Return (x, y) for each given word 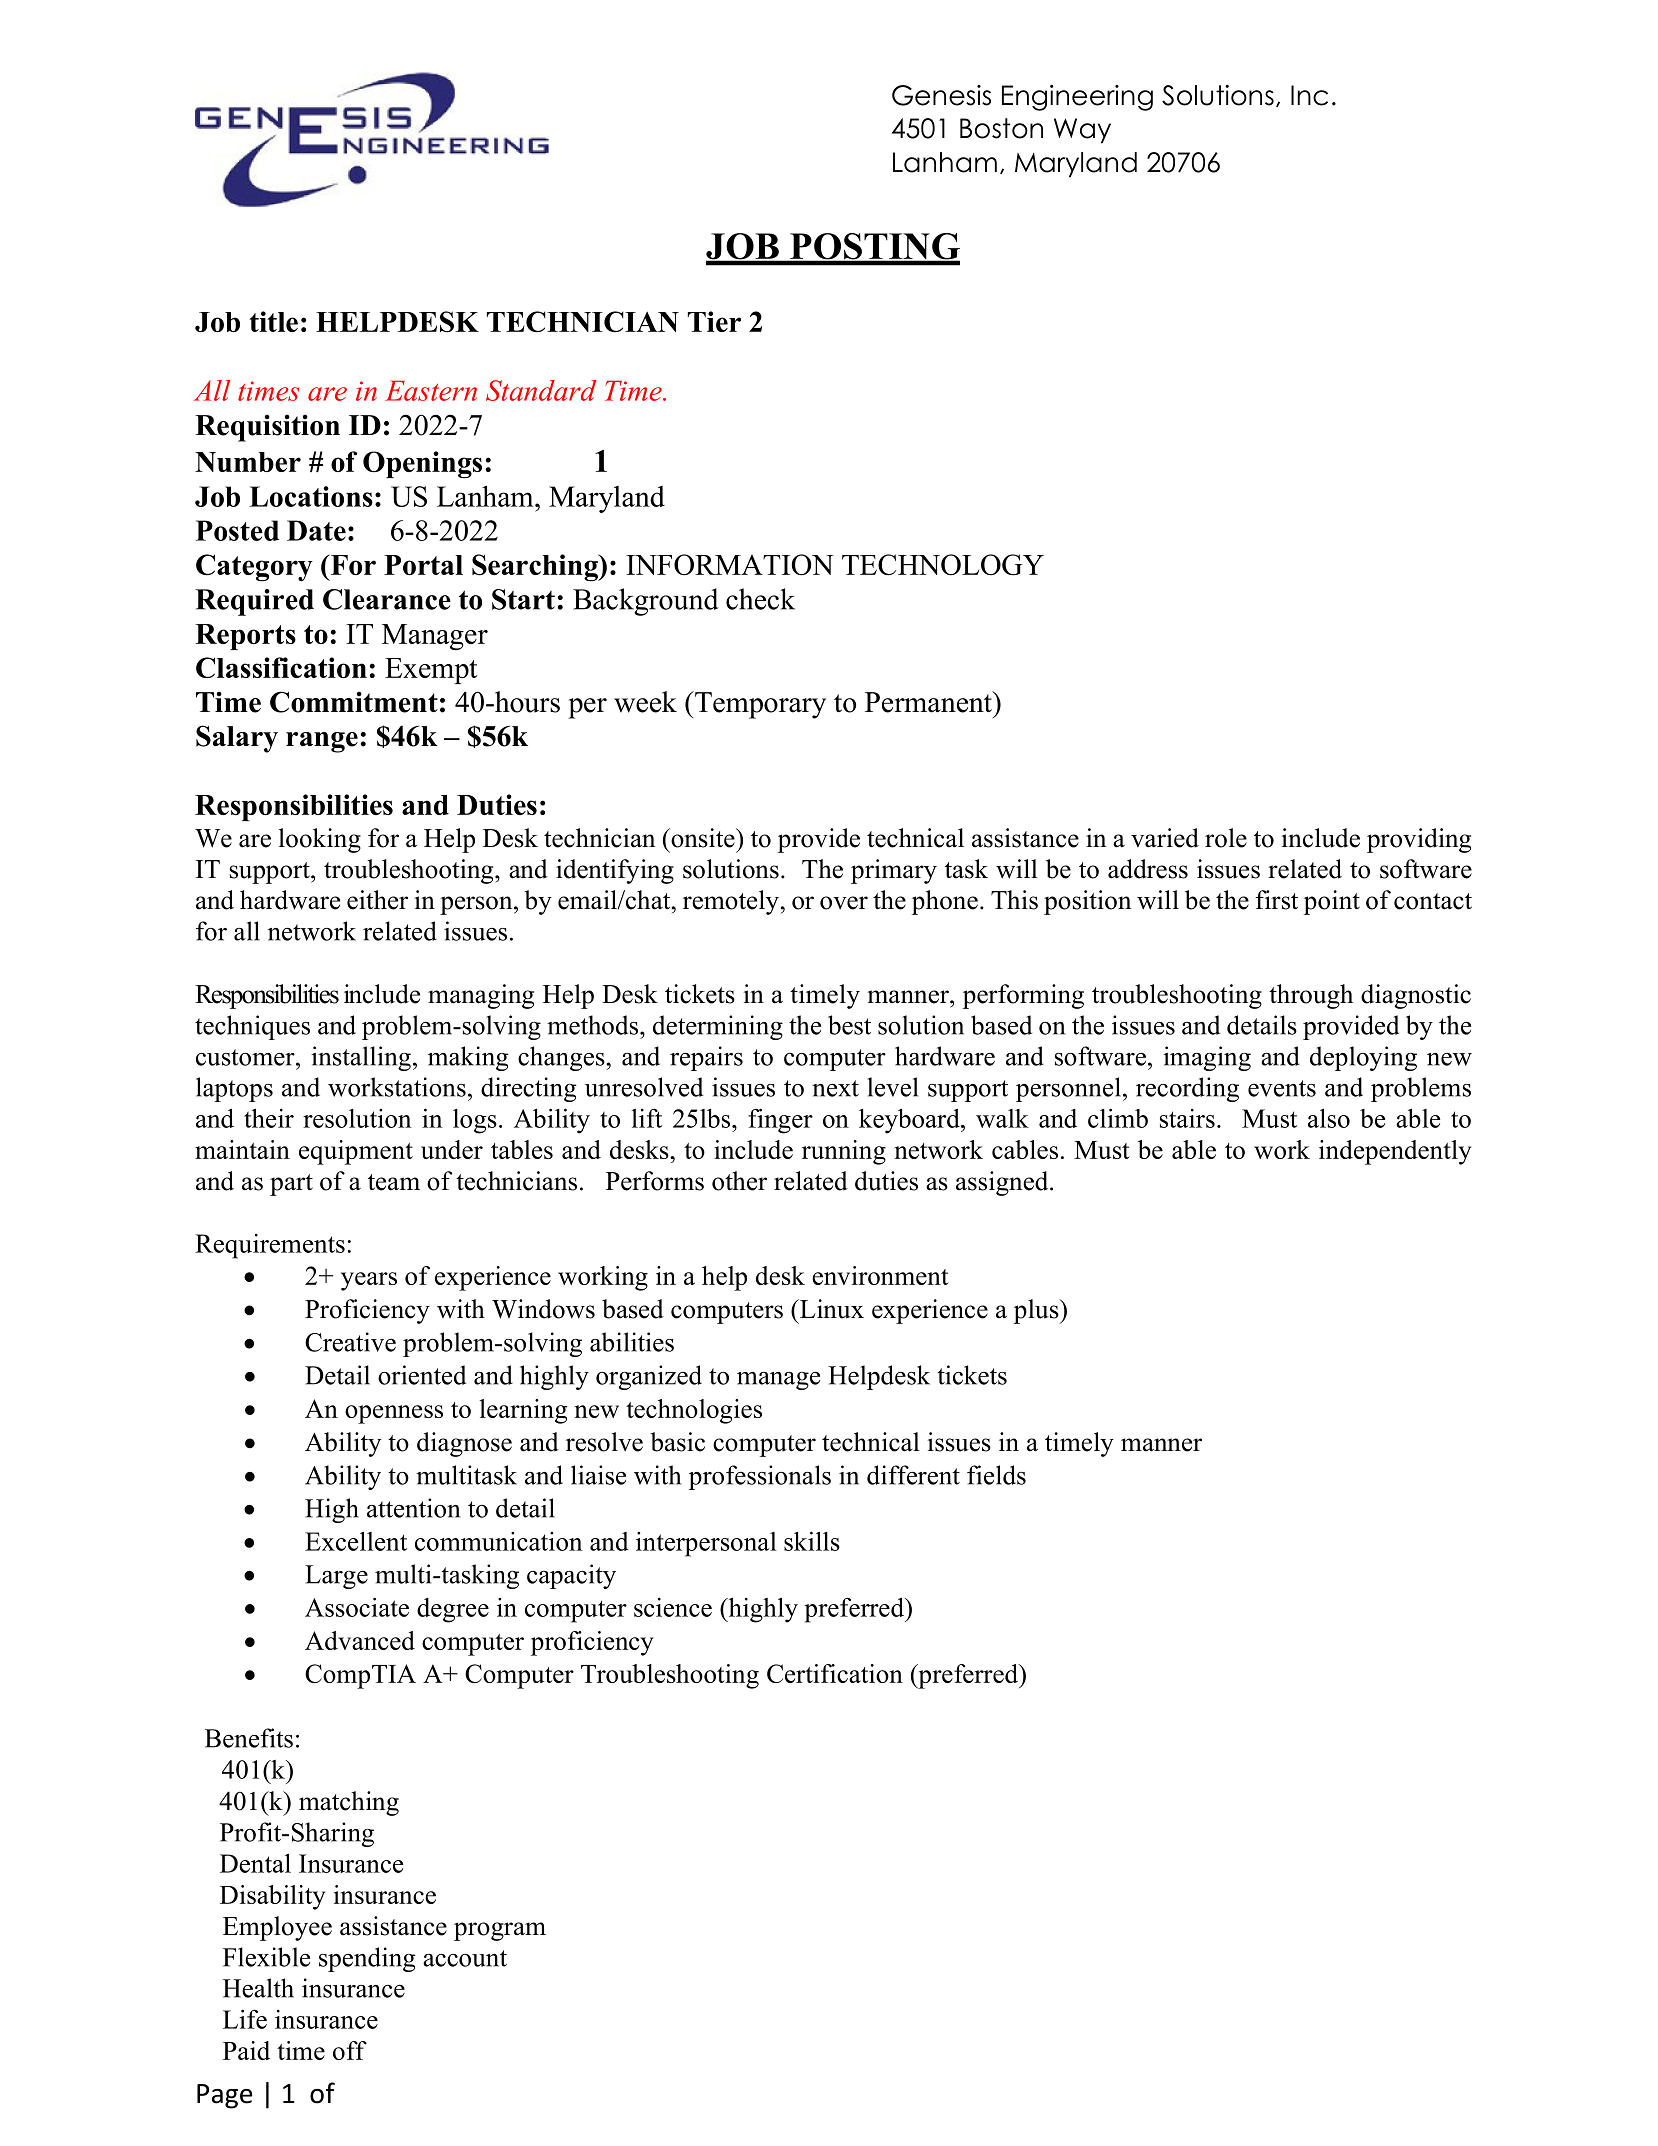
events (1282, 1088)
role (1226, 838)
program (500, 1931)
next (835, 1088)
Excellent (356, 1541)
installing (361, 1058)
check (760, 599)
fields (996, 1475)
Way (1082, 131)
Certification (835, 1673)
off (350, 2050)
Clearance (387, 599)
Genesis (941, 95)
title (273, 321)
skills (812, 1541)
